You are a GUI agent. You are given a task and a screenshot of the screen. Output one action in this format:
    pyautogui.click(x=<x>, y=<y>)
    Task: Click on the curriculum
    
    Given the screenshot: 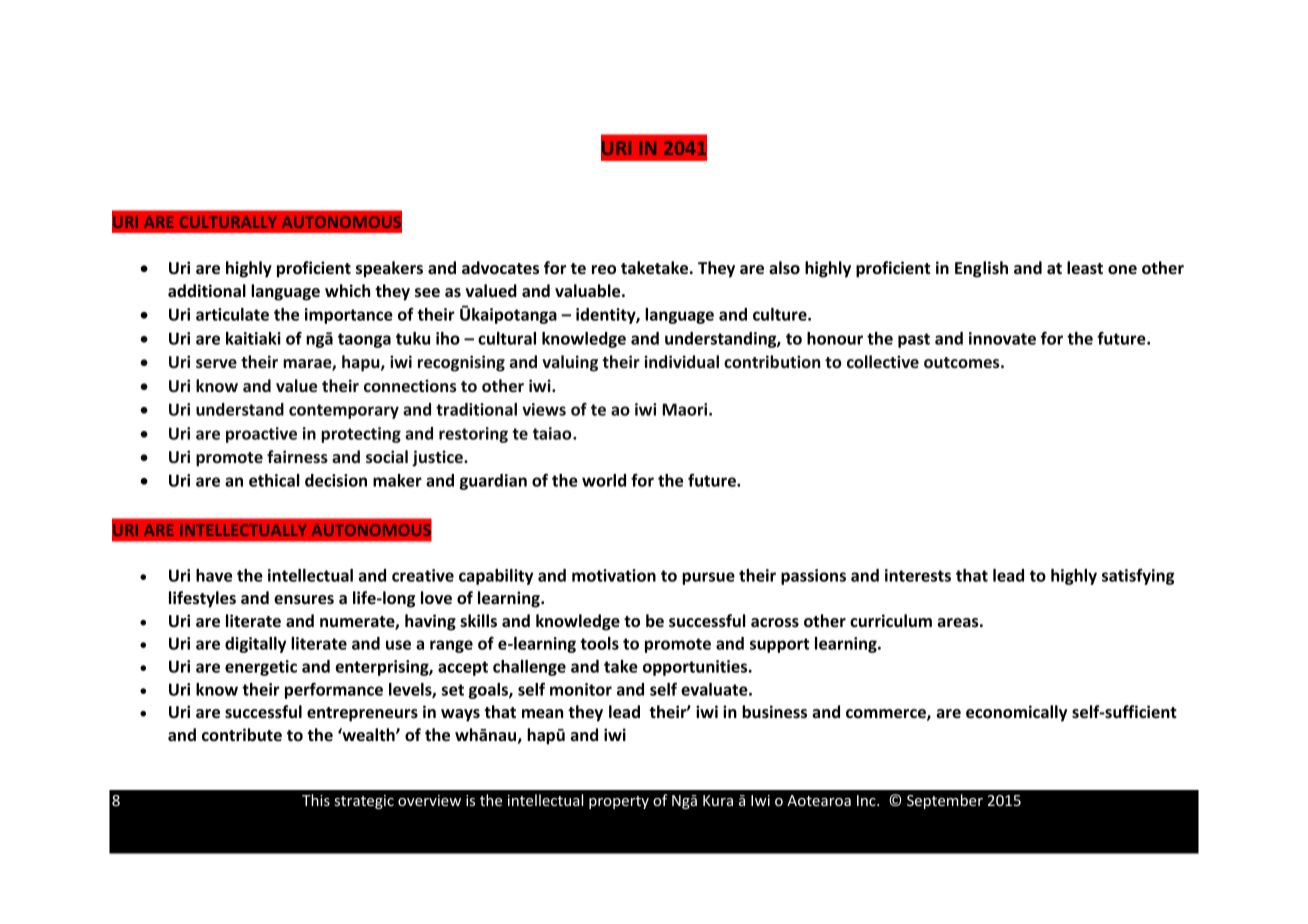 What is the action you would take?
    pyautogui.click(x=891, y=620)
